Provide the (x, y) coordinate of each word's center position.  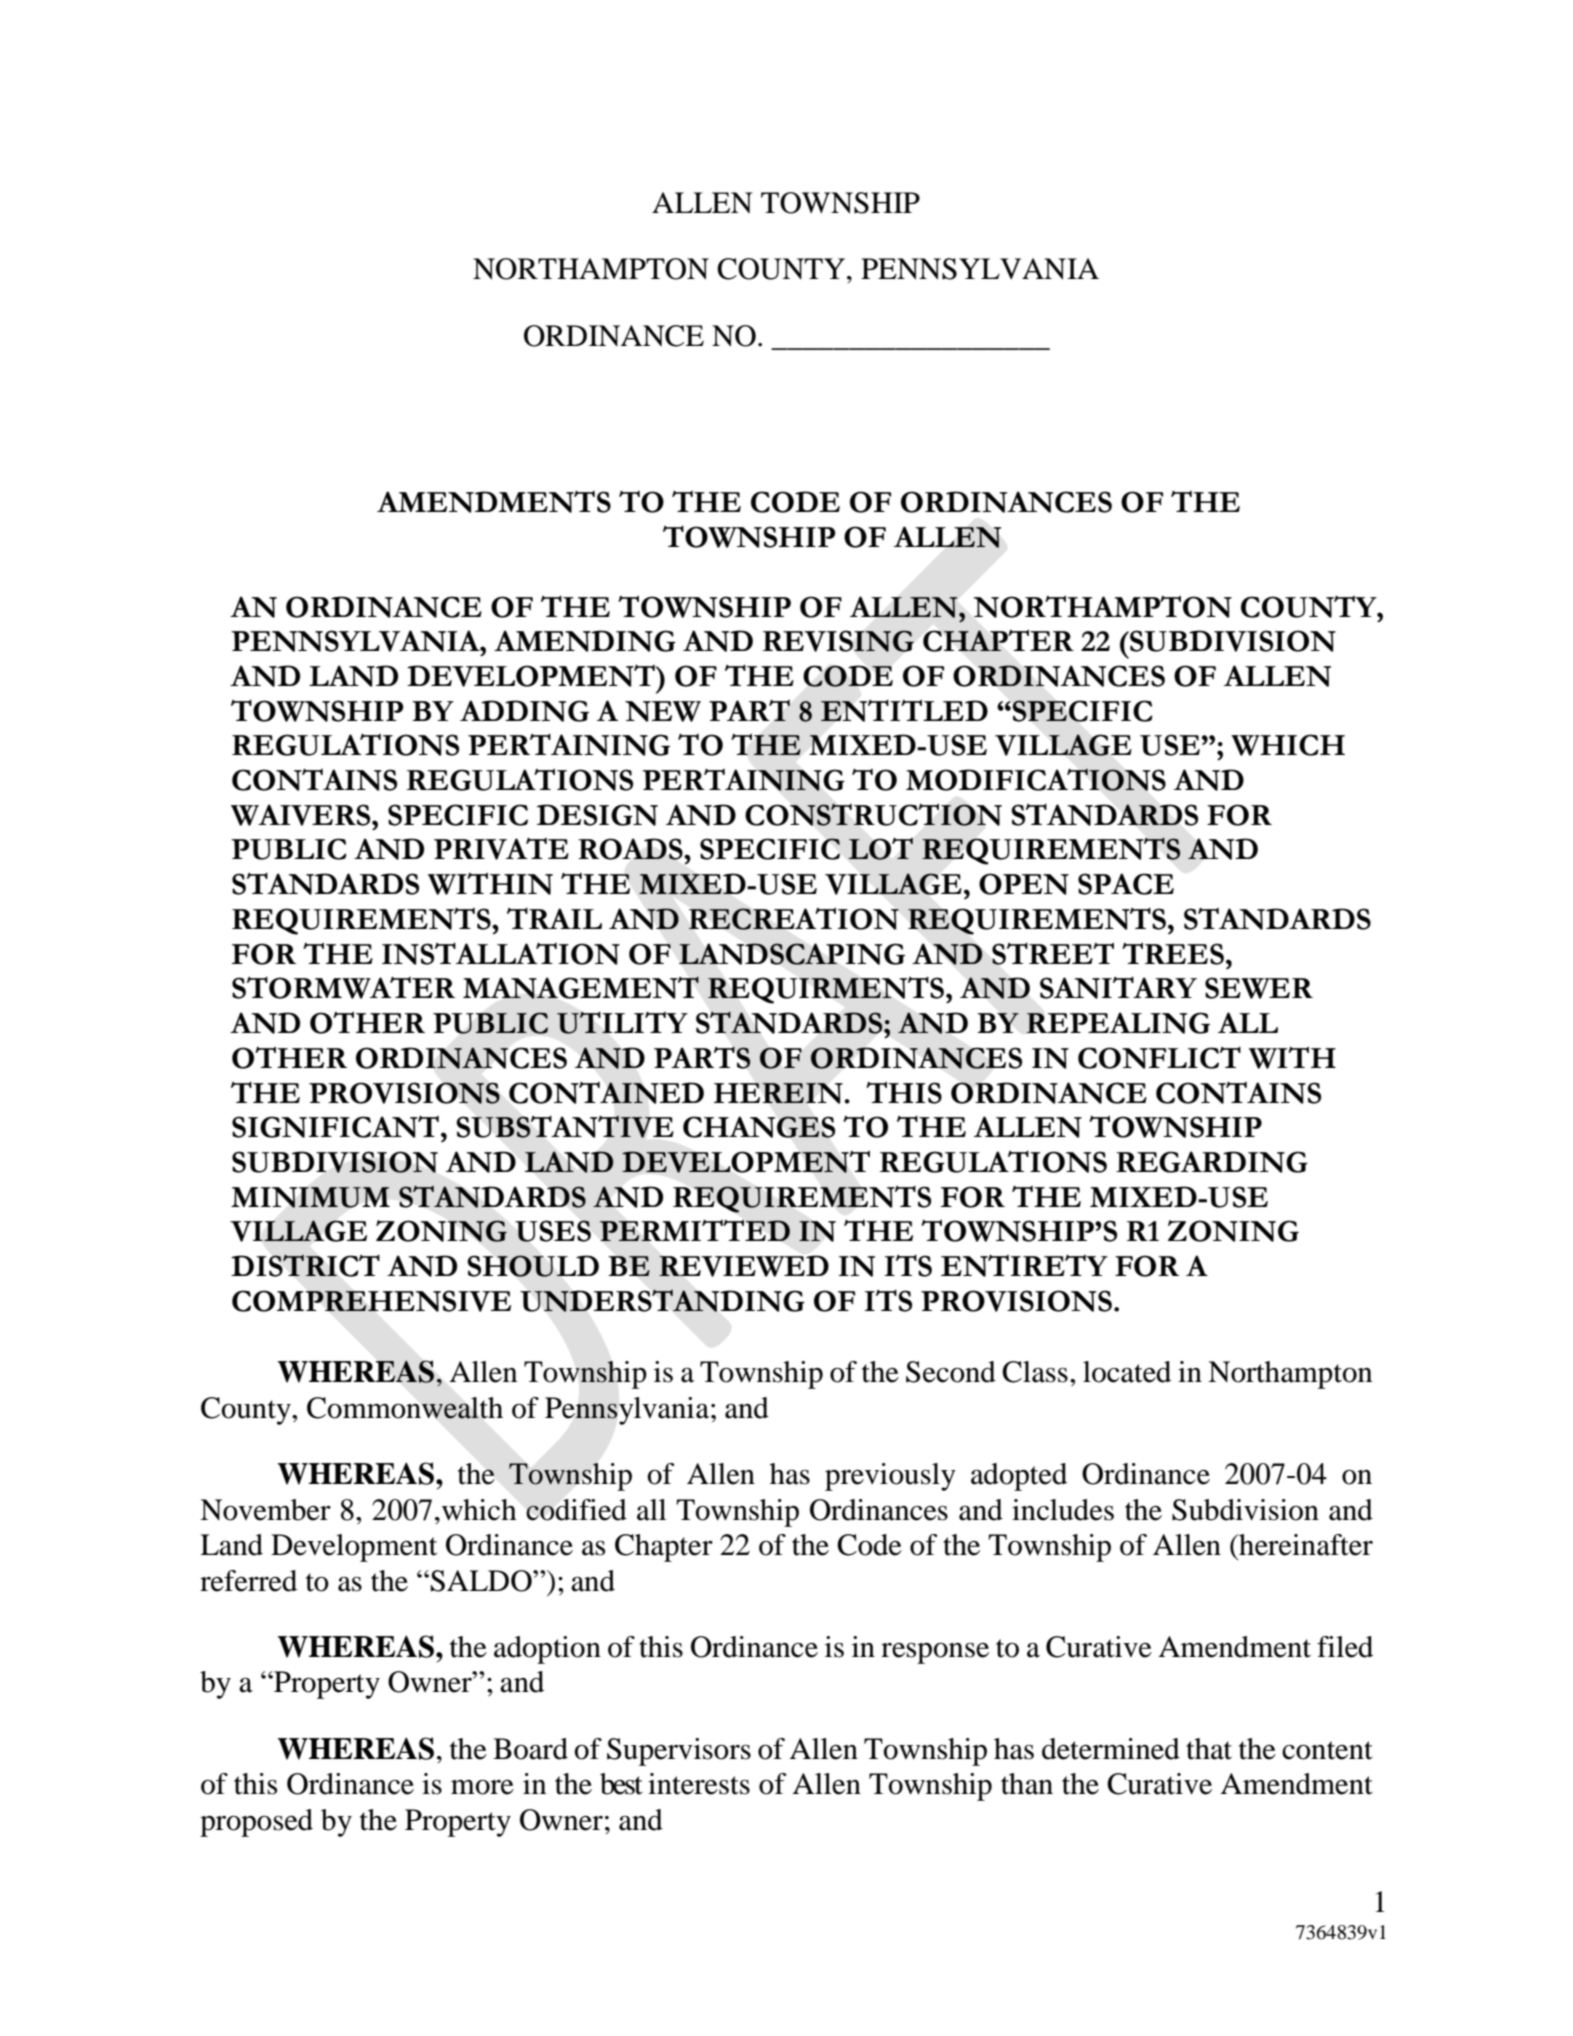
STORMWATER (343, 988)
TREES (1173, 954)
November (265, 1510)
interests (699, 1784)
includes (1063, 1510)
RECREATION (793, 919)
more (482, 1787)
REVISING (838, 641)
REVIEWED (744, 1266)
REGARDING (1212, 1162)
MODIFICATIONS (1036, 779)
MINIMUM (310, 1197)
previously (890, 1477)
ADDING (524, 711)
